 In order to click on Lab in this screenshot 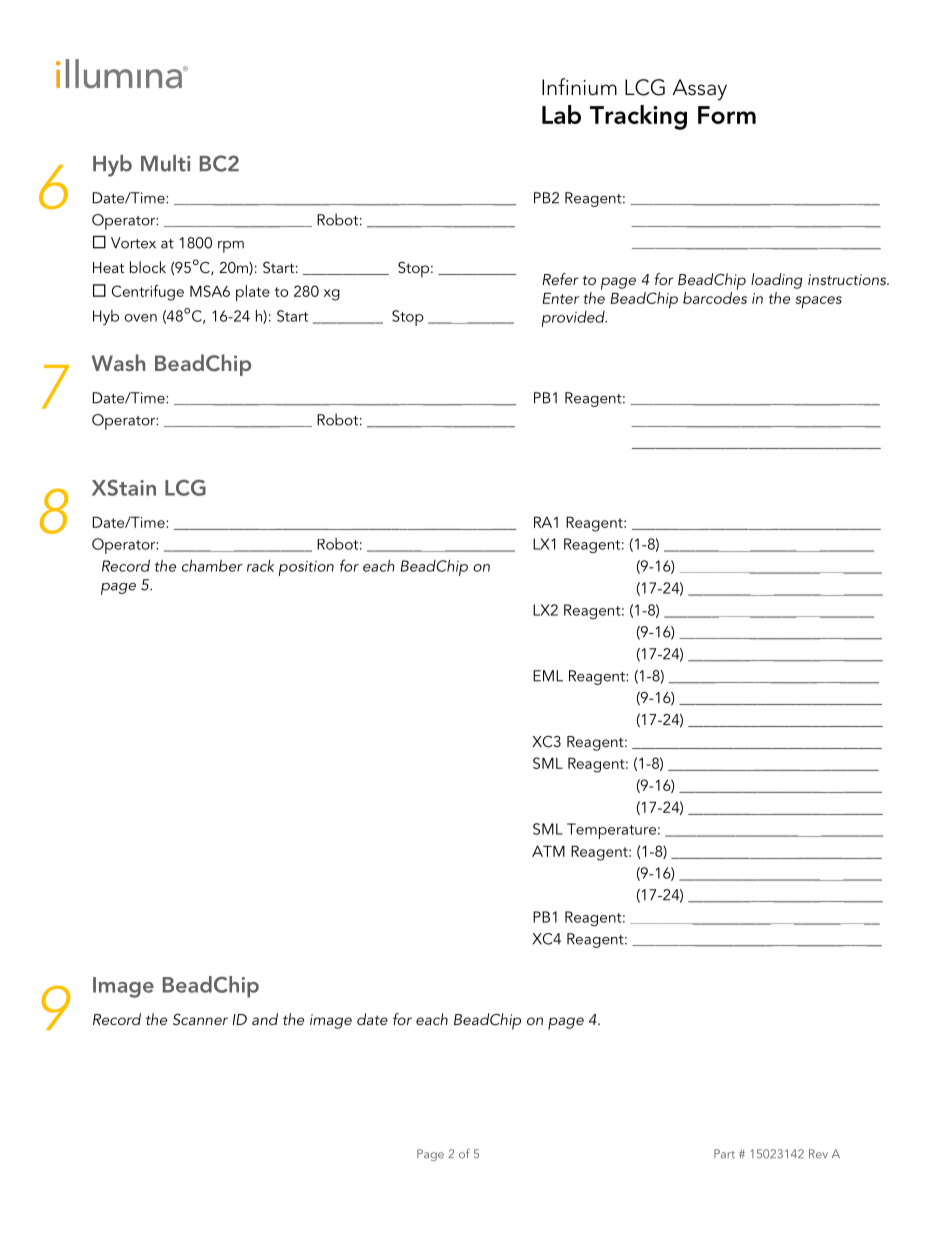, I will do `click(561, 114)`.
